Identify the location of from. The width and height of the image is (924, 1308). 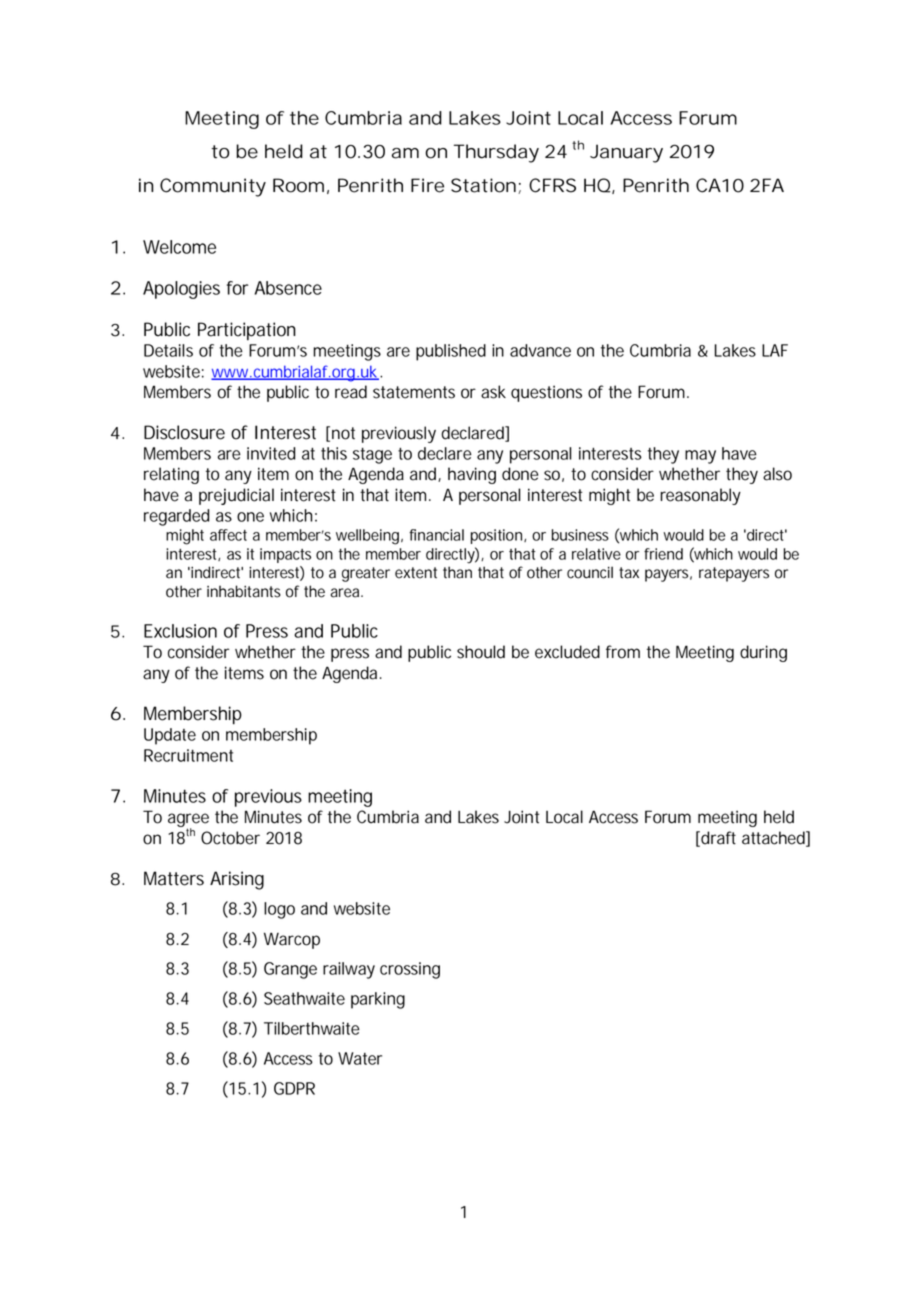
(623, 652).
